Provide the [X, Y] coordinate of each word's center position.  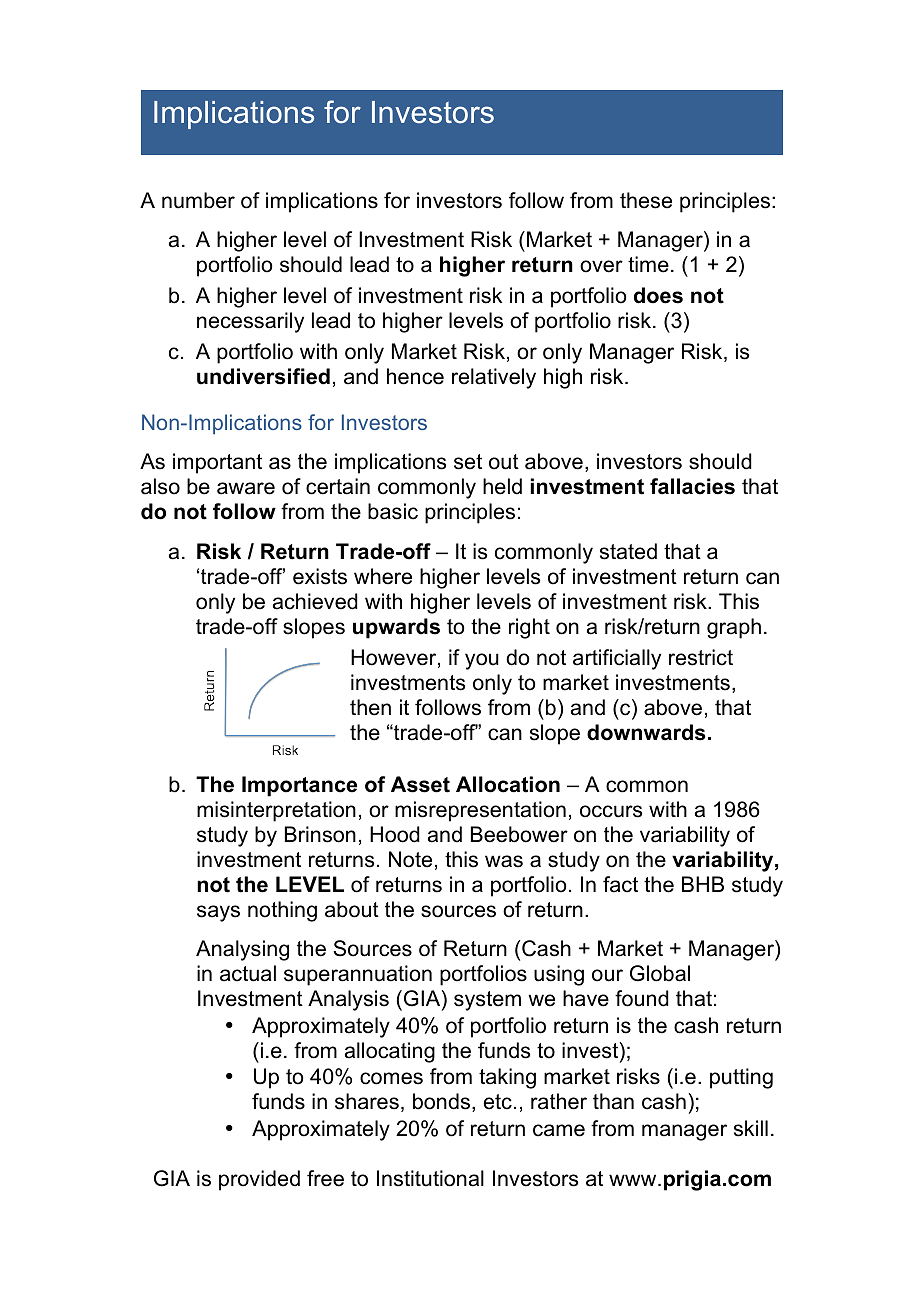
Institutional [430, 1178]
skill [751, 1128]
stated [628, 551]
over [601, 266]
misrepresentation [480, 811]
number [198, 200]
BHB [703, 884]
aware [246, 488]
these [646, 200]
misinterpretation [276, 811]
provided [259, 1180]
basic [393, 511]
